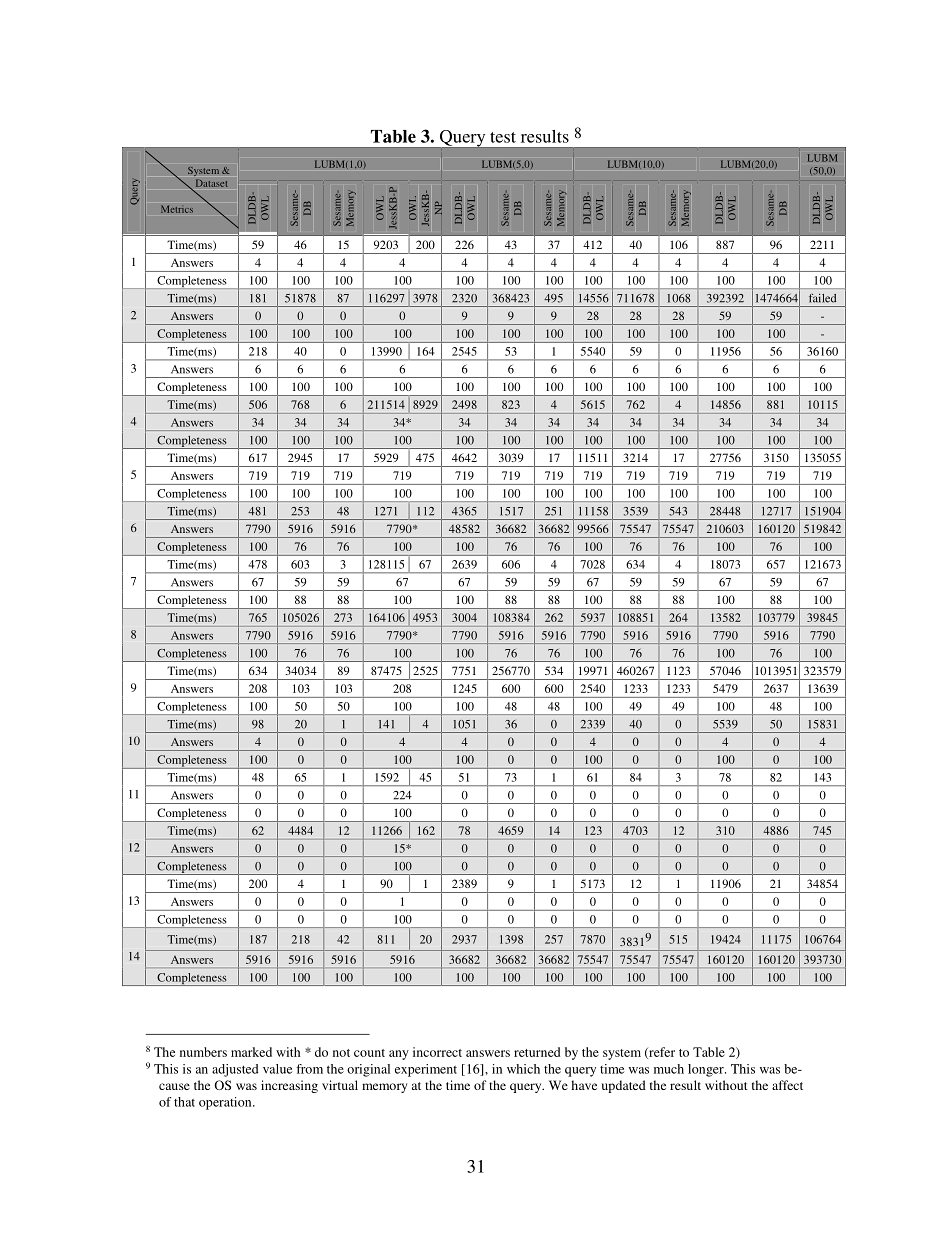 This screenshot has height=1233, width=952. Describe the element at coordinates (537, 1052) in the screenshot. I see `returned` at that location.
